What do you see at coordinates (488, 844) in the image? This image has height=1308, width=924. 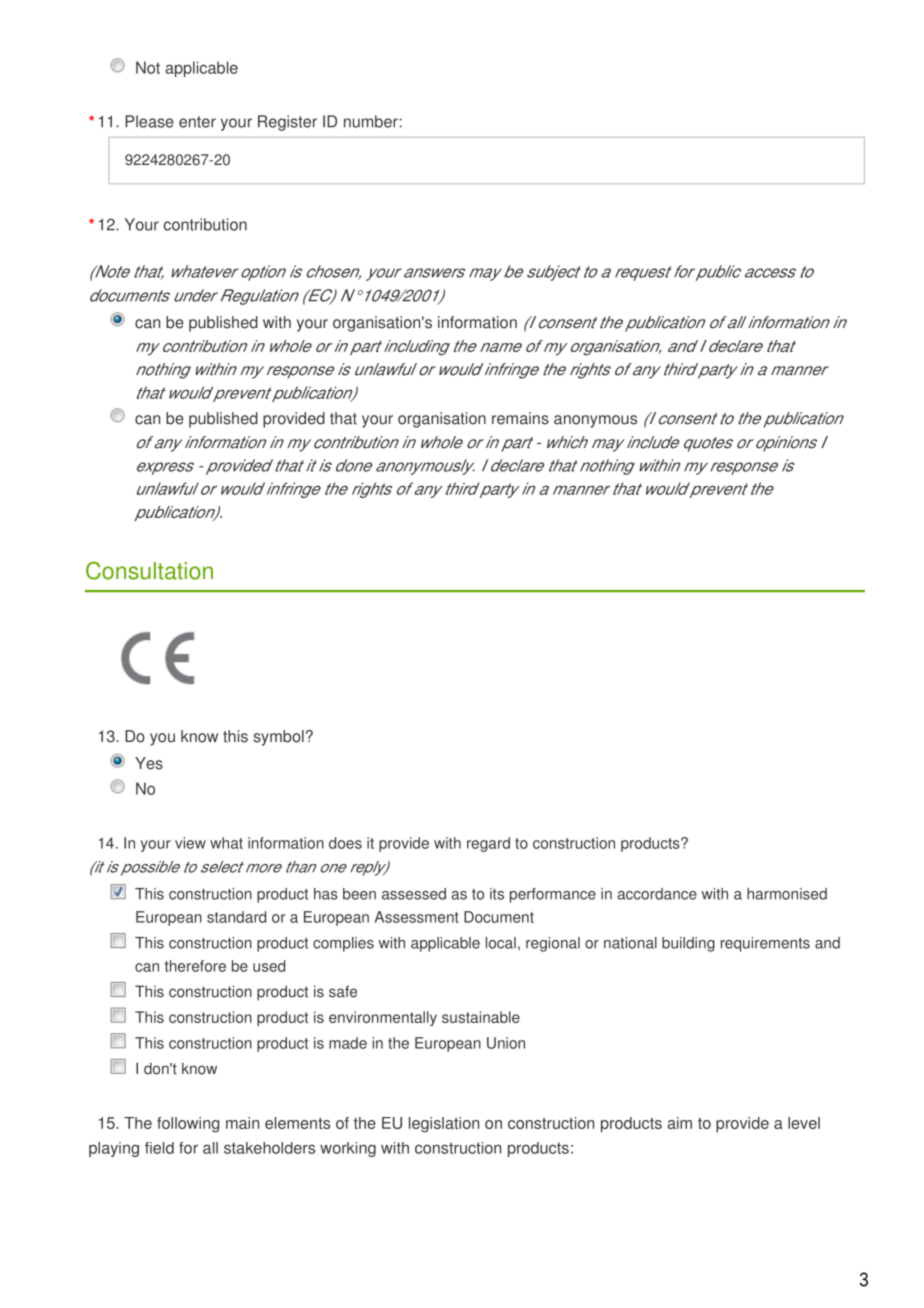 I see `regard` at bounding box center [488, 844].
